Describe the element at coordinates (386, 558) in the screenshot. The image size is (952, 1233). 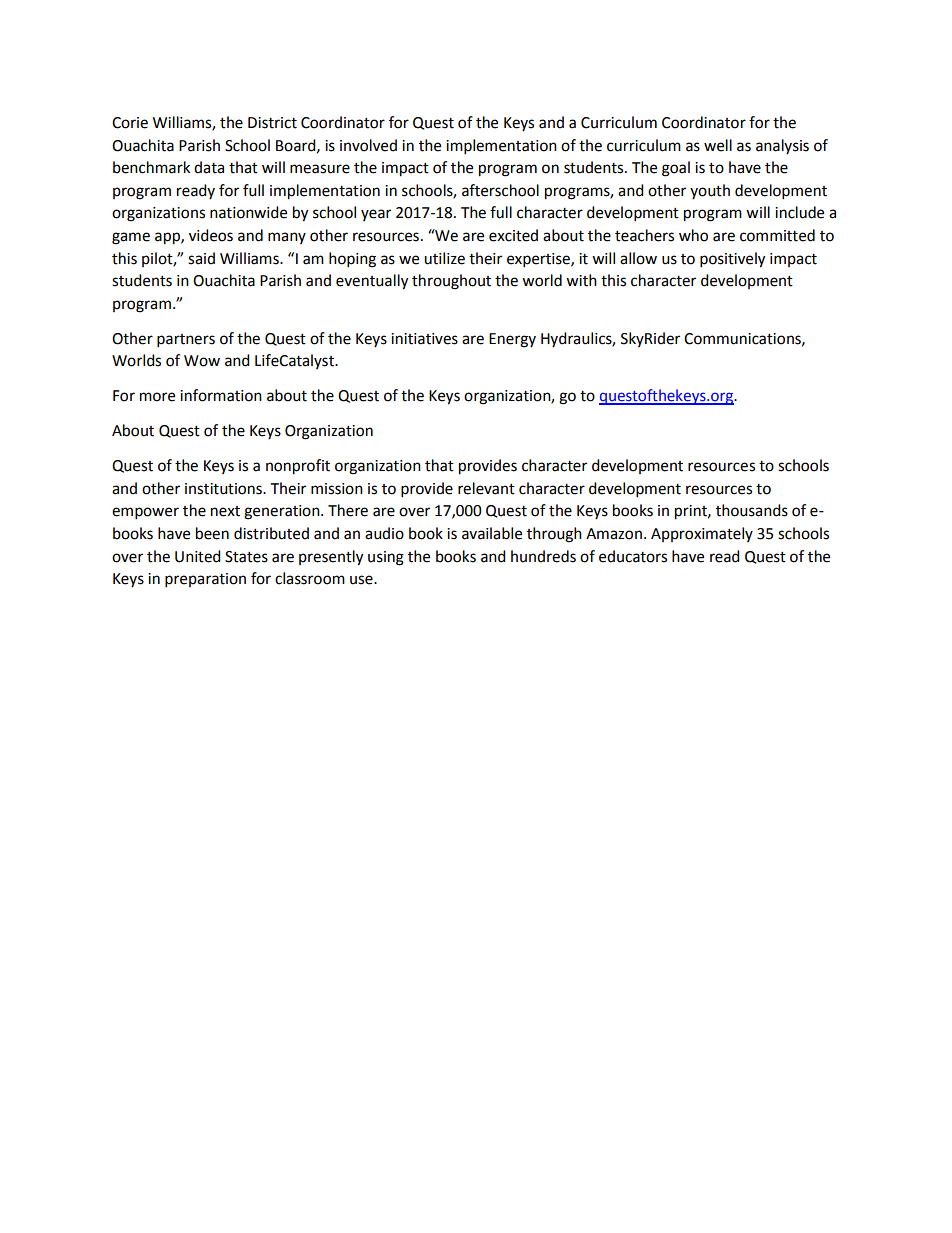
I see `using` at that location.
